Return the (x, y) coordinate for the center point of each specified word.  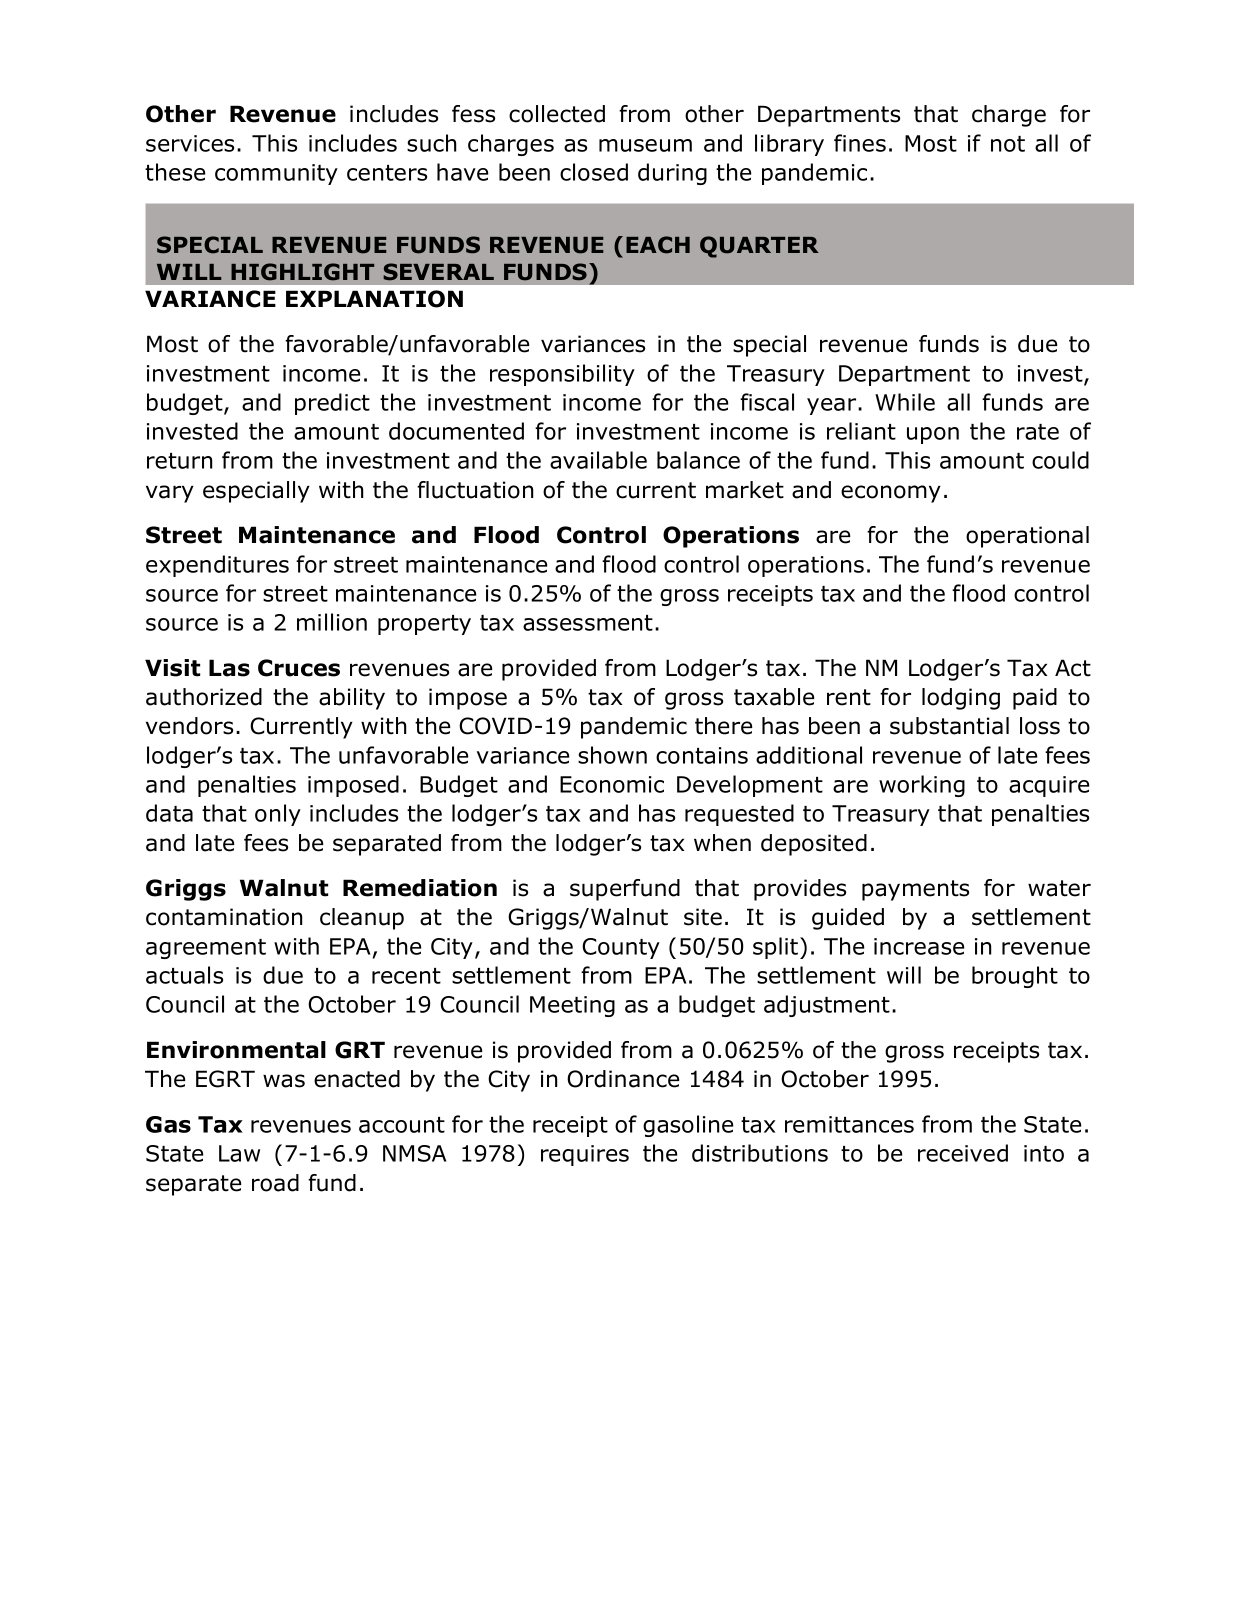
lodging (961, 699)
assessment (588, 623)
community (276, 174)
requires (585, 1155)
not (1008, 144)
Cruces (299, 668)
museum (645, 145)
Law (239, 1153)
